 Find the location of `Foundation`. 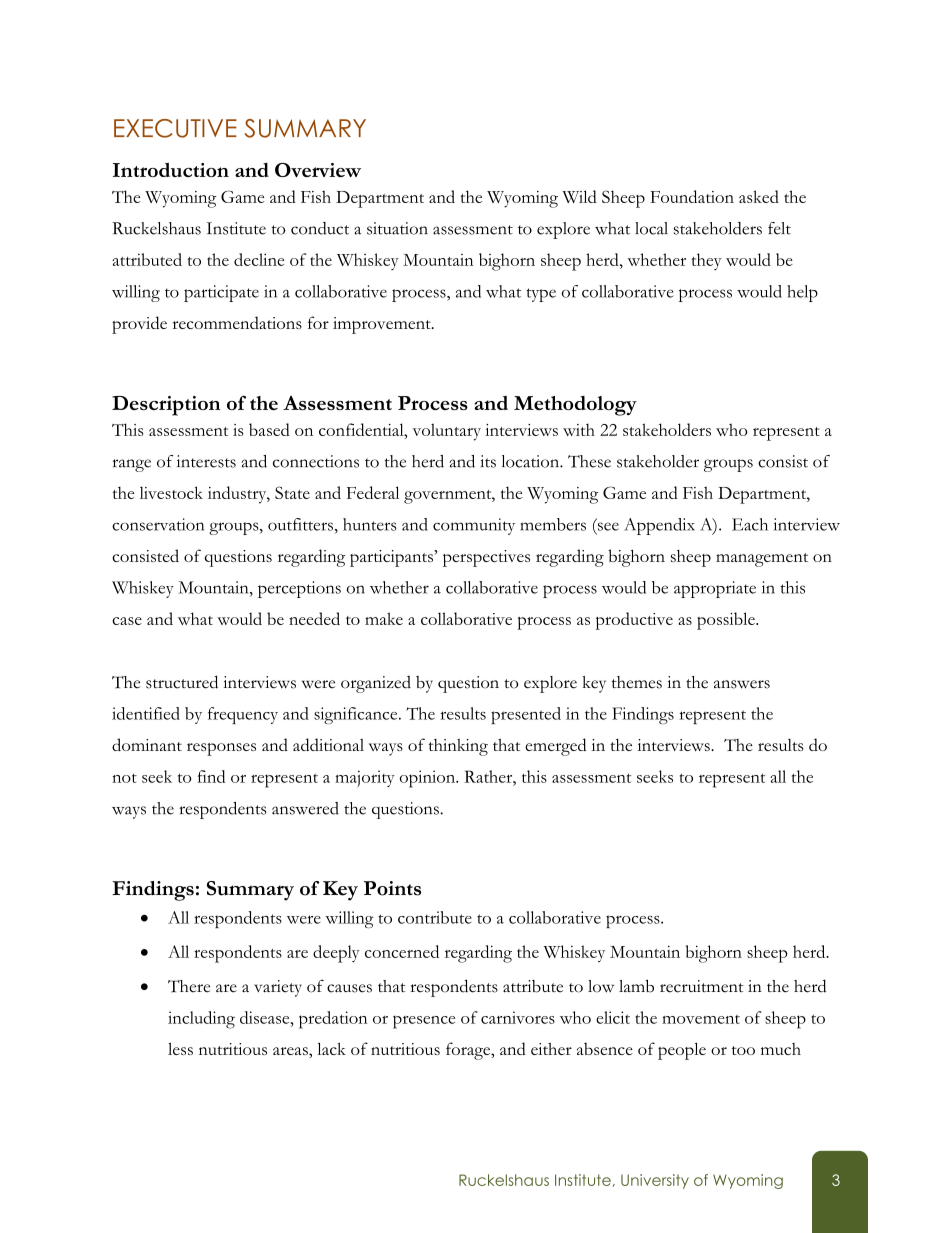

Foundation is located at coordinates (692, 196).
